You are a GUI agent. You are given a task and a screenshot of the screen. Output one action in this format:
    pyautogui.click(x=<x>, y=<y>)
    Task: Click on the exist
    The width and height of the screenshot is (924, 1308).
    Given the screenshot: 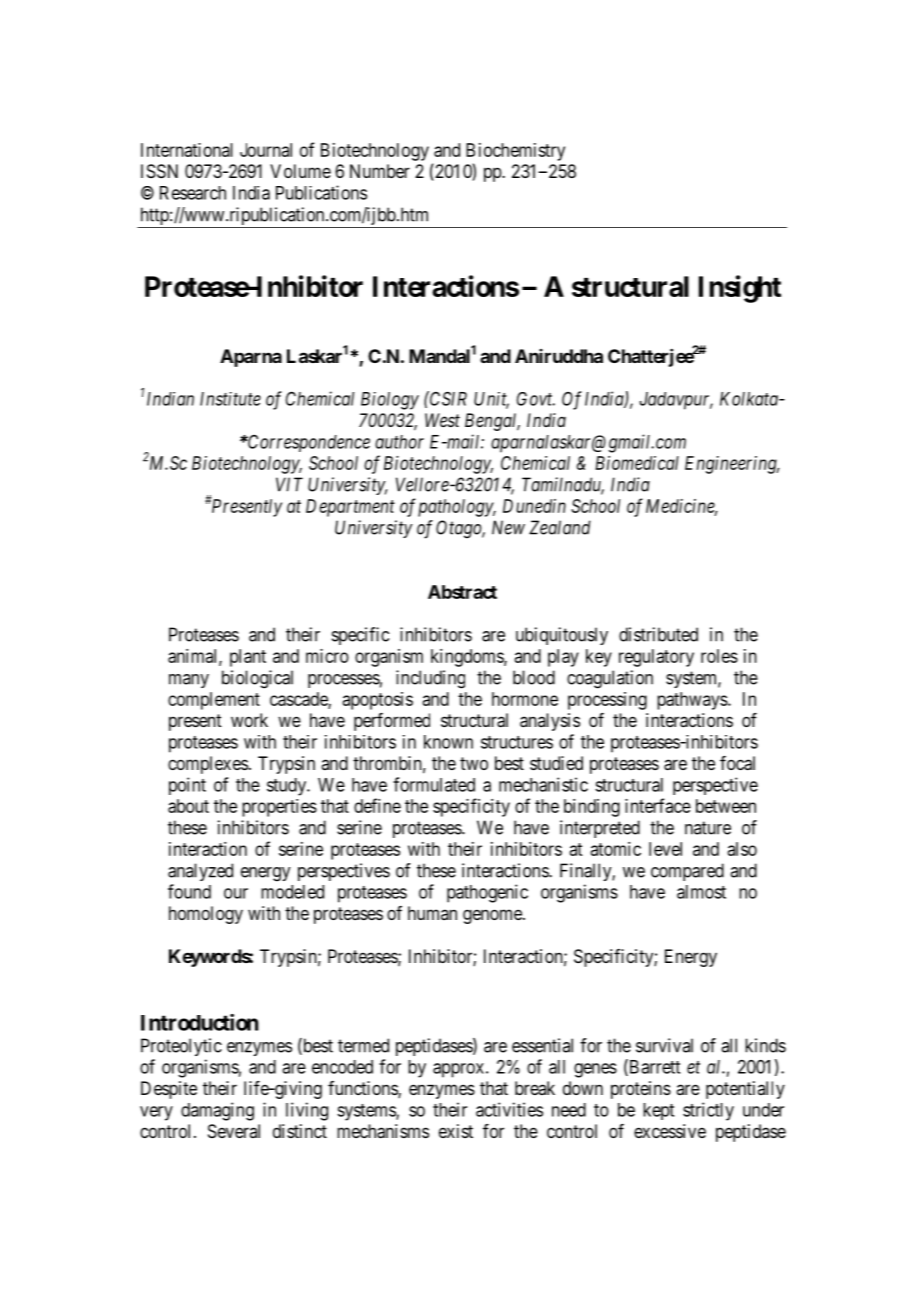 What is the action you would take?
    pyautogui.click(x=456, y=1131)
